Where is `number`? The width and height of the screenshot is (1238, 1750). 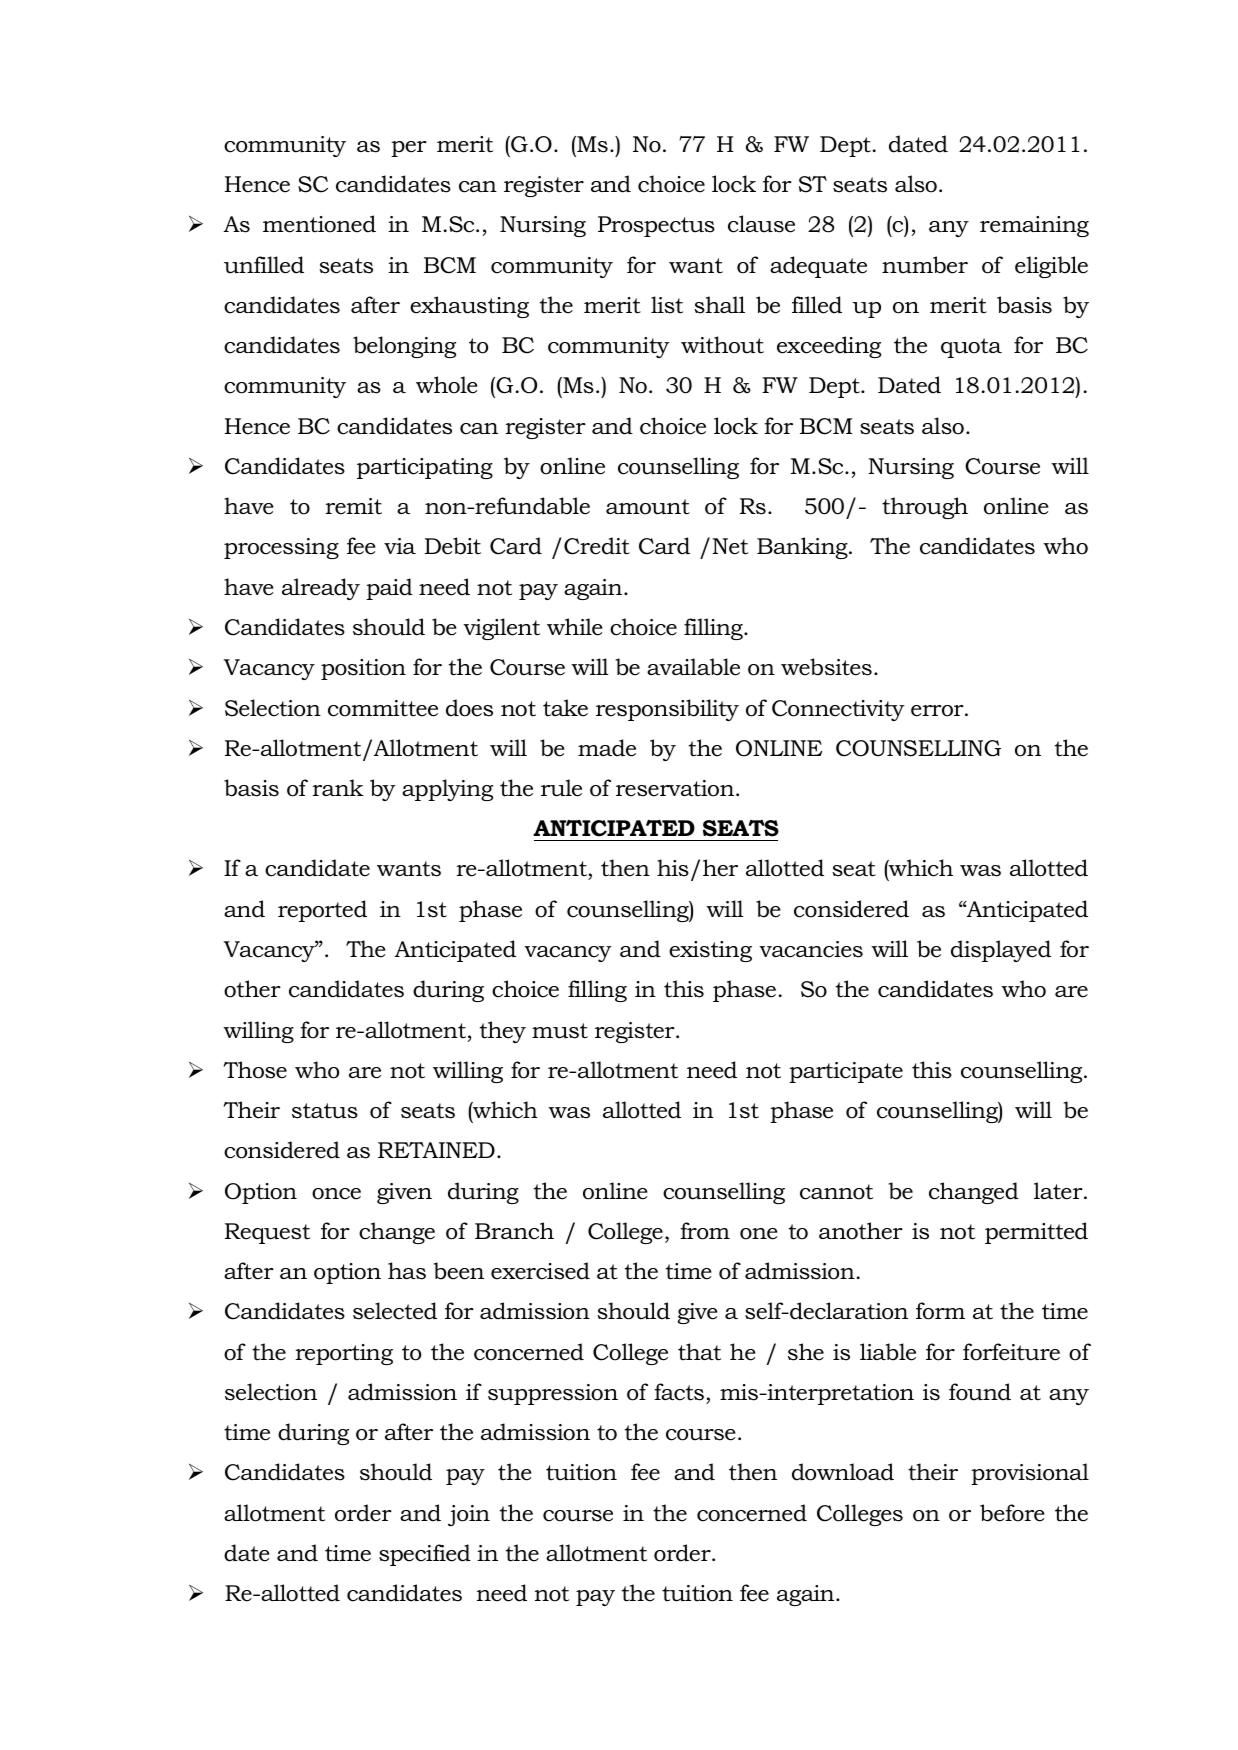 number is located at coordinates (925, 265).
